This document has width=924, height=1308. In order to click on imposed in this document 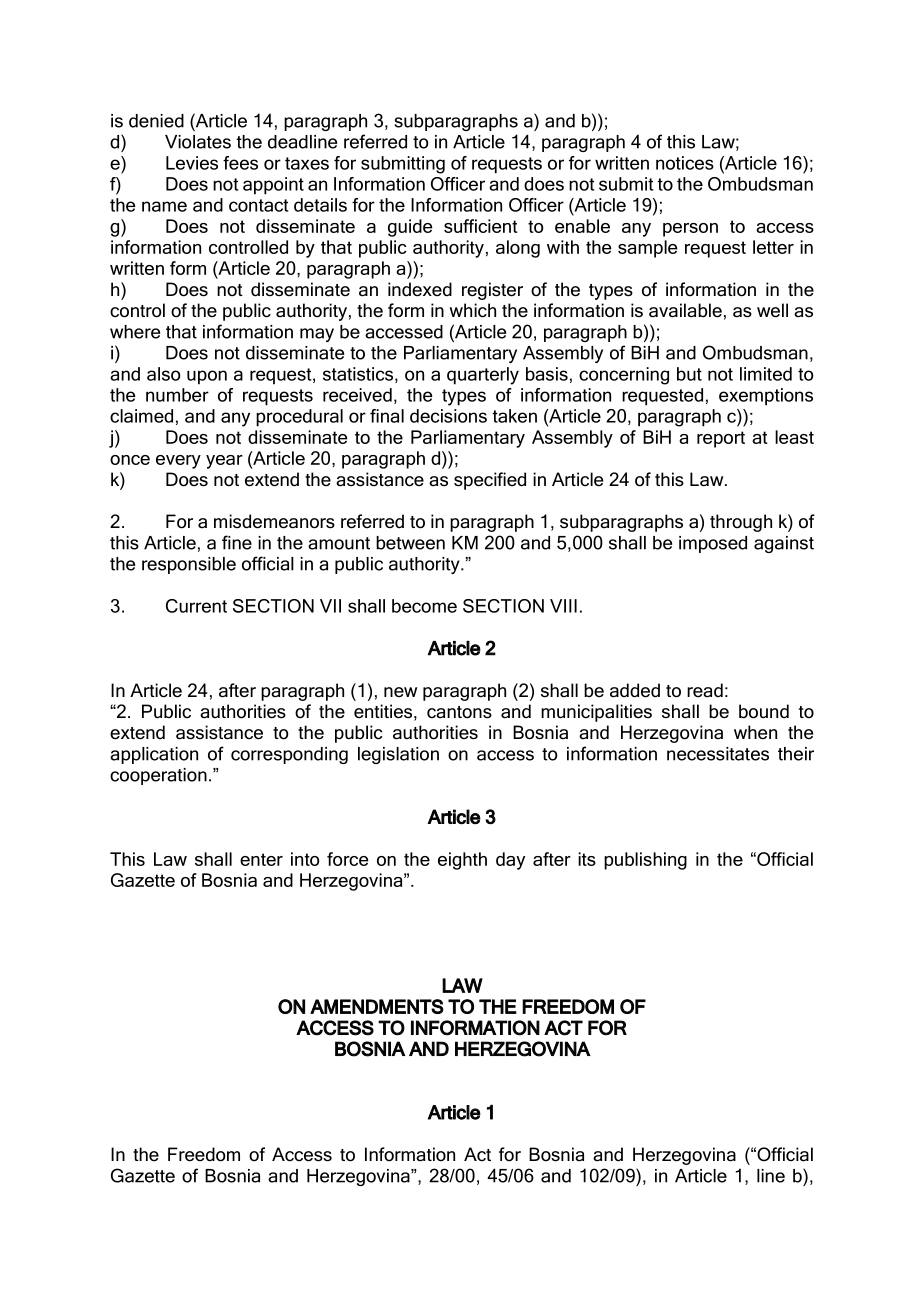, I will do `click(713, 544)`.
